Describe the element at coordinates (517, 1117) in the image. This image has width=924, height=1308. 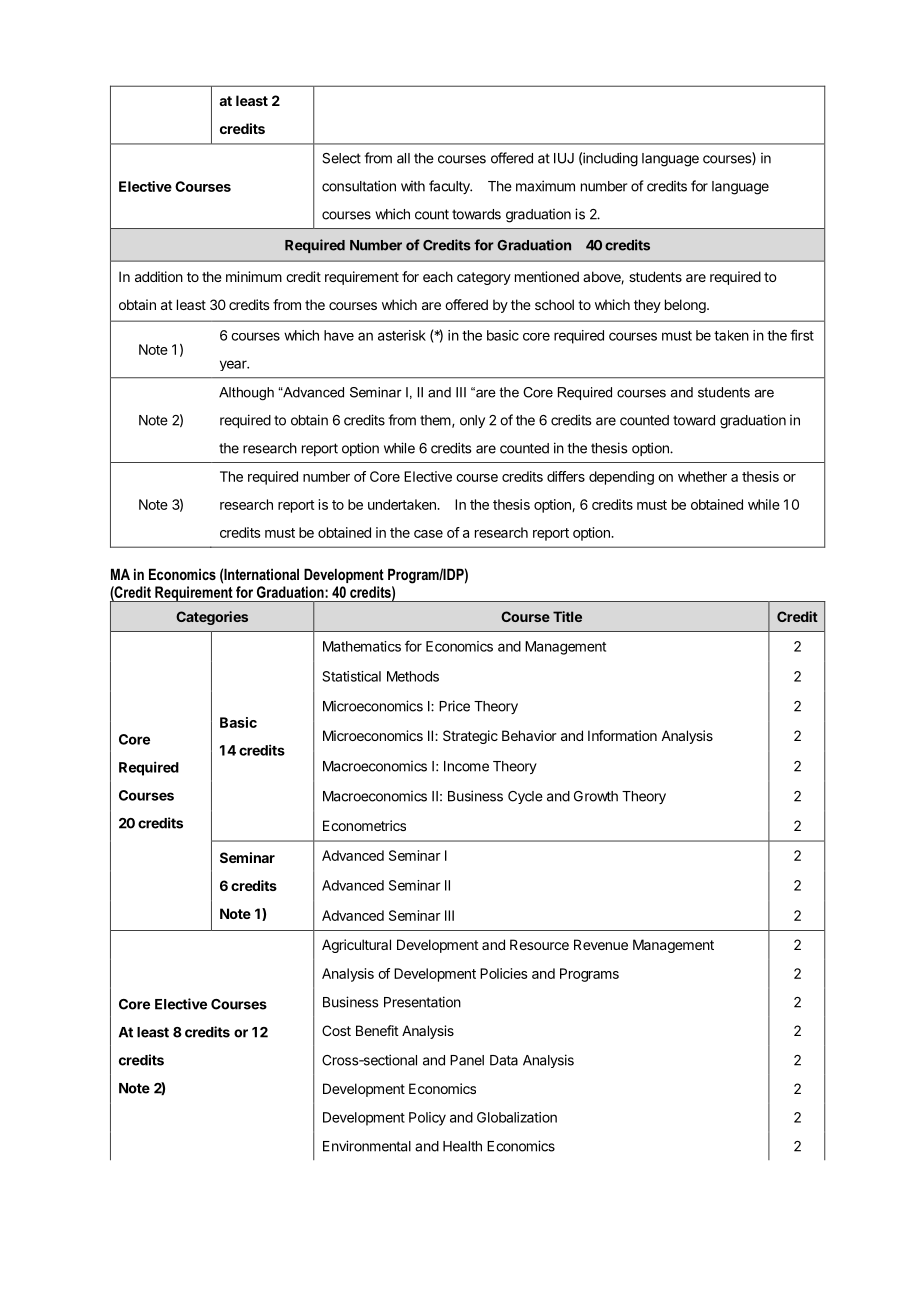
I see `Globalization` at that location.
